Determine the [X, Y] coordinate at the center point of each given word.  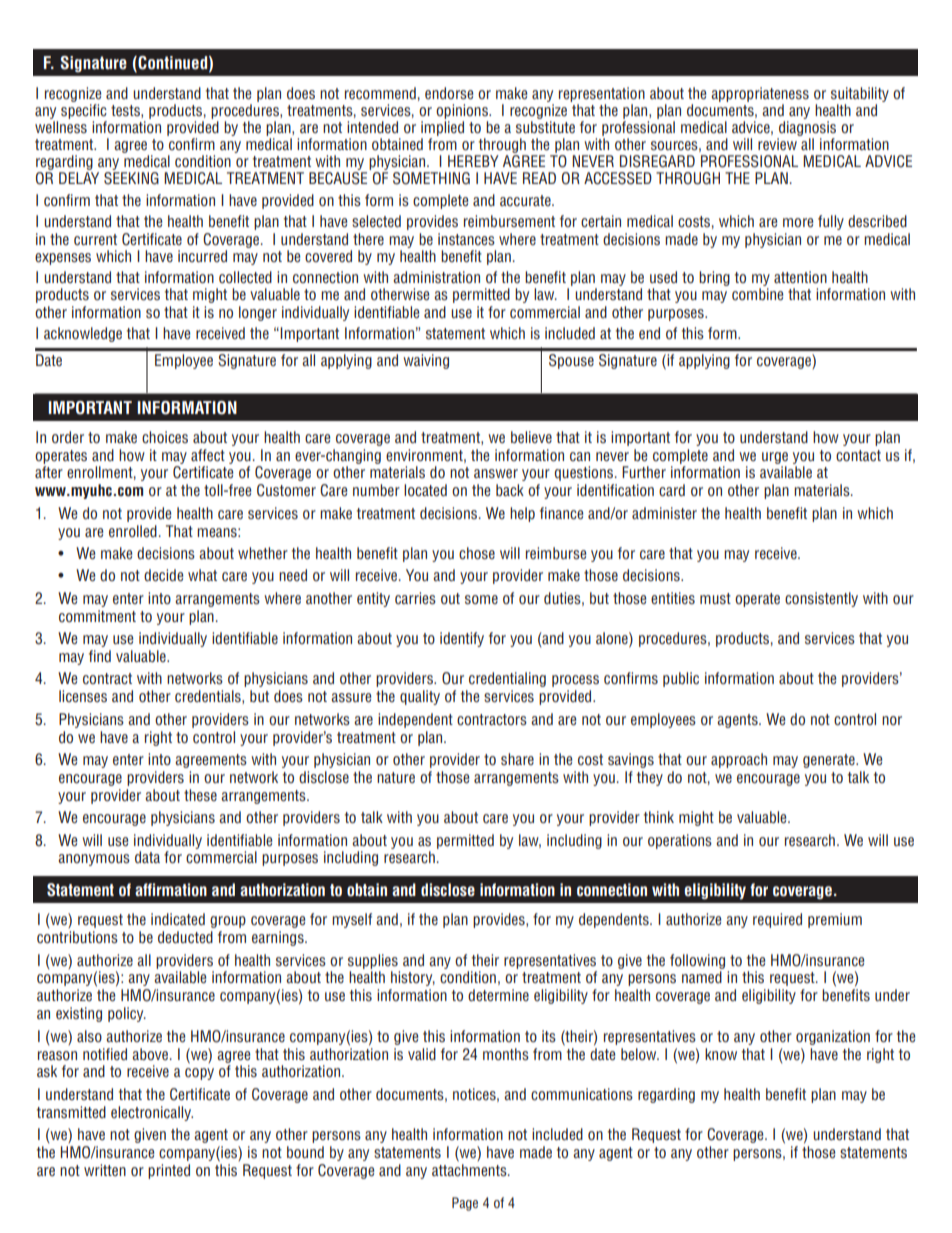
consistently [821, 599]
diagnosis [807, 128]
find [100, 656]
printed [169, 1171]
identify [462, 639]
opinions [463, 111]
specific [84, 111]
